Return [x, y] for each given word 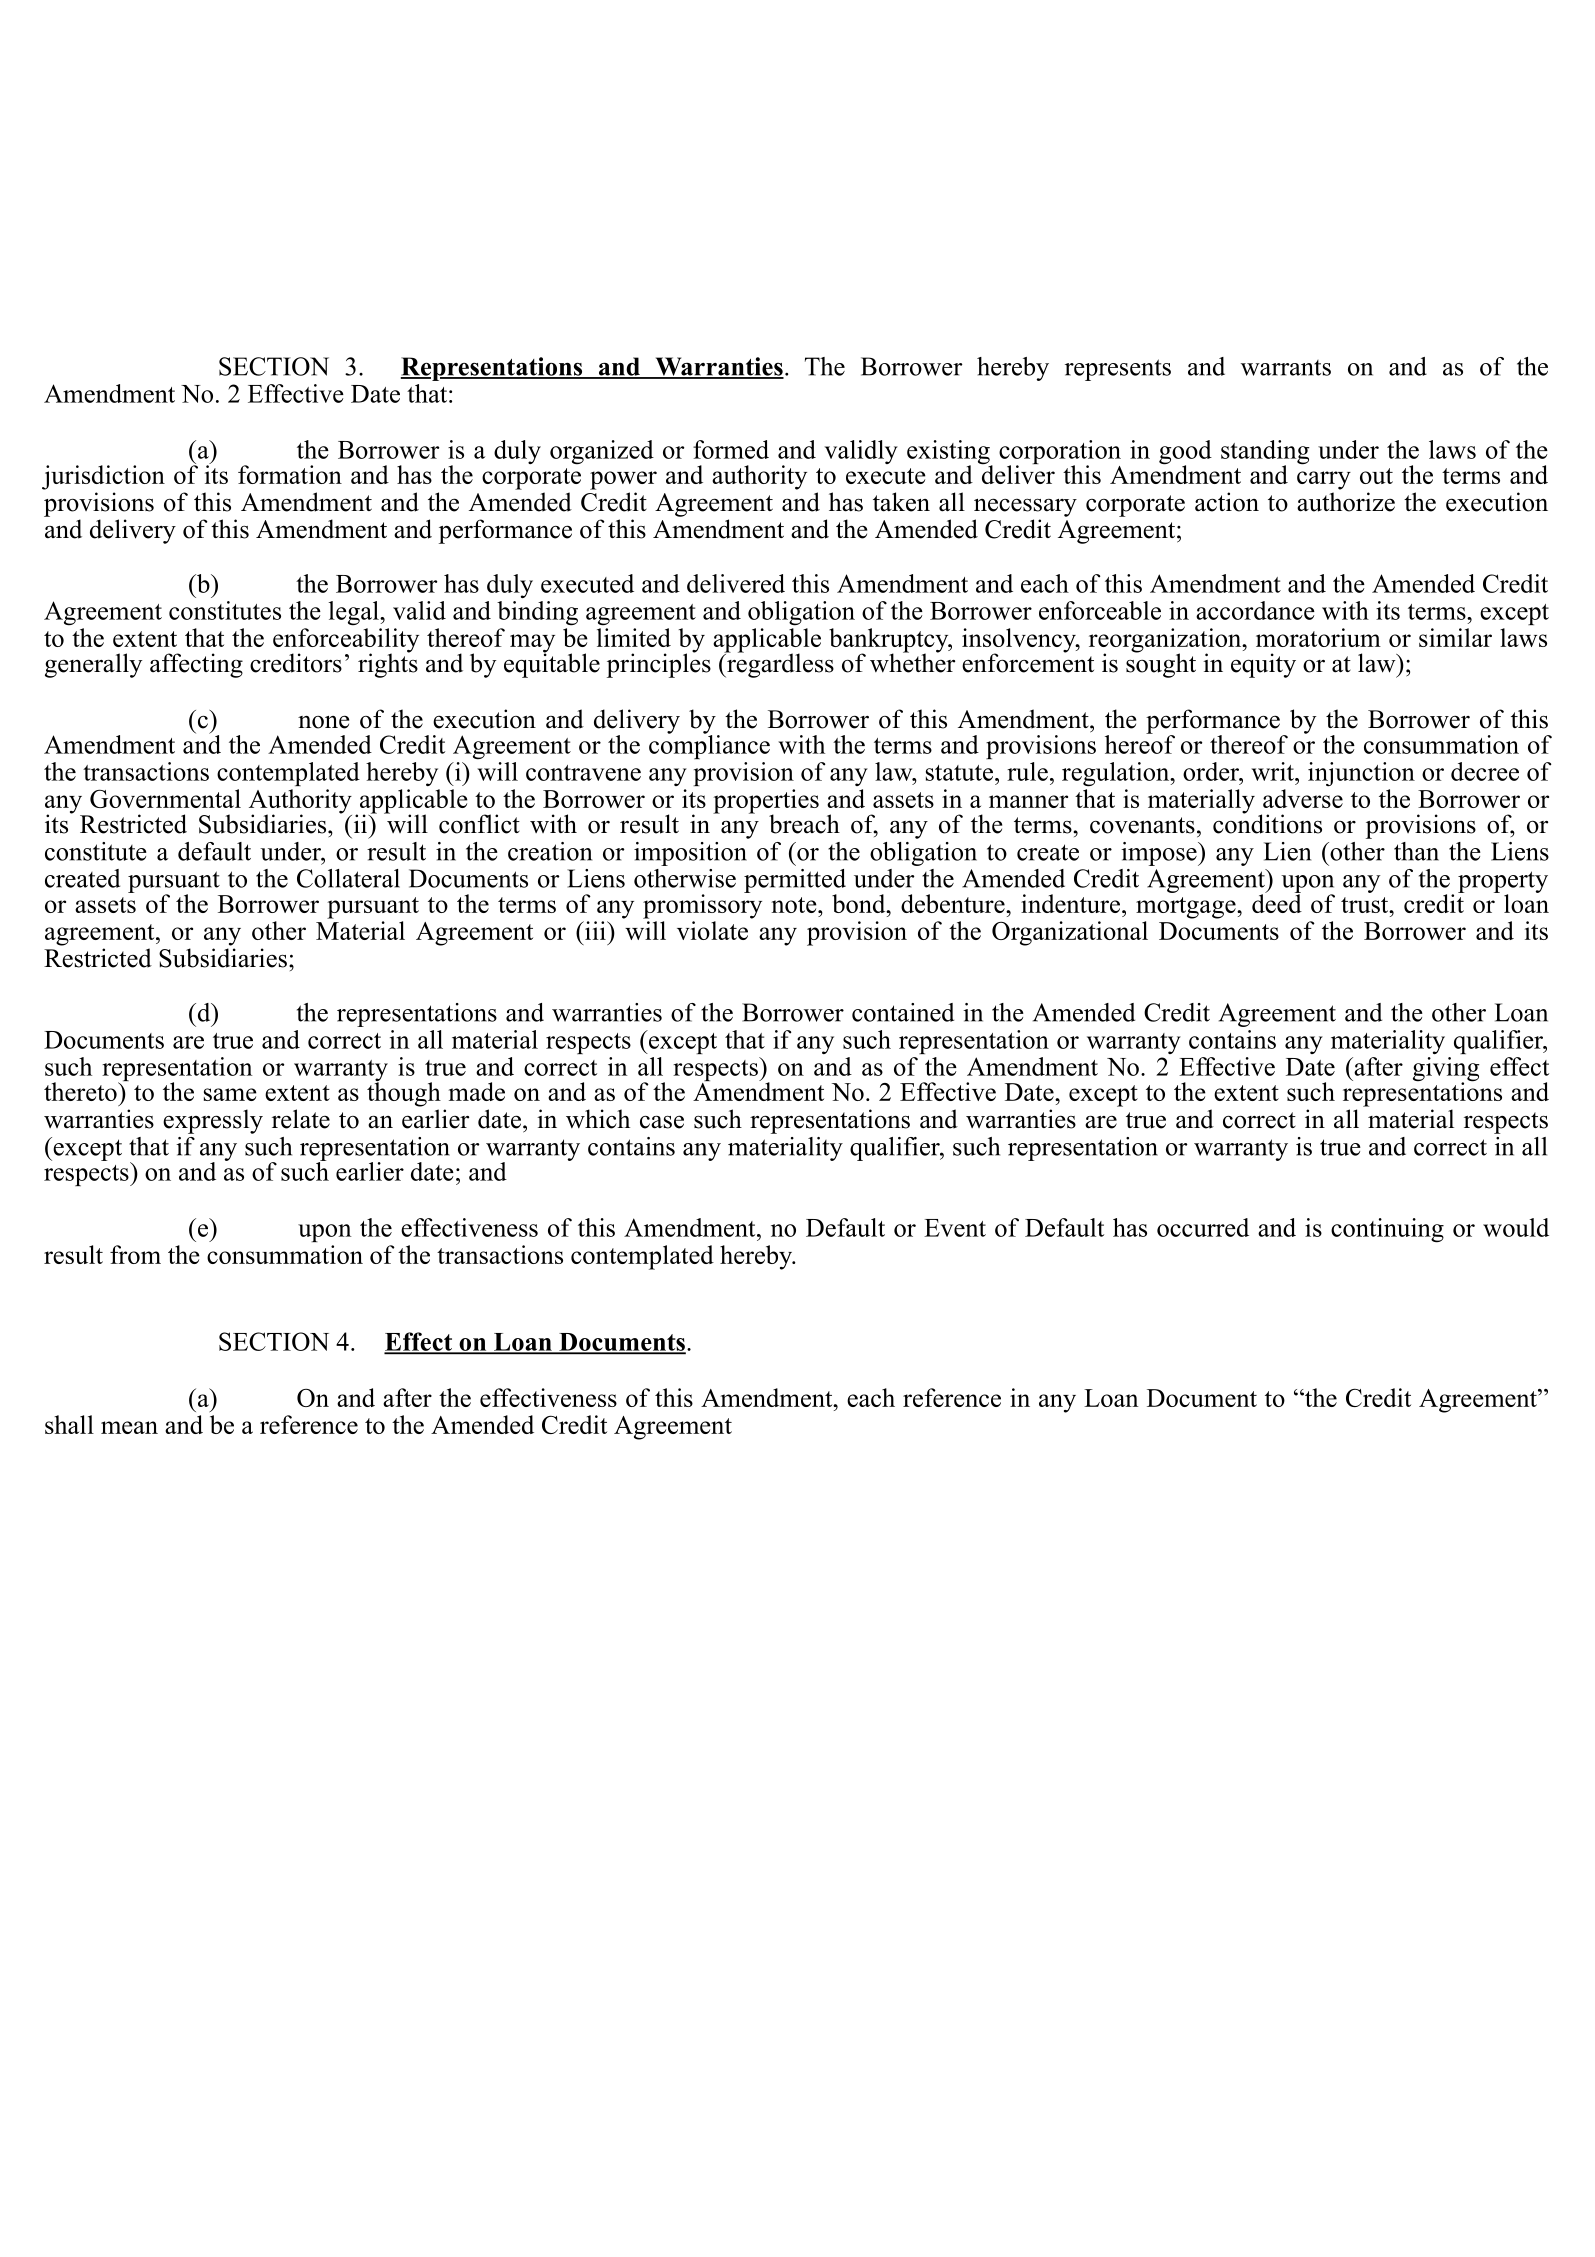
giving [1446, 1070]
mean [129, 1427]
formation [290, 474]
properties [766, 802]
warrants [1286, 368]
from [135, 1254]
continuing [1387, 1230]
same [230, 1094]
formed [731, 449]
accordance [1255, 610]
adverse [1303, 798]
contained [903, 1012]
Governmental [165, 798]
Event [955, 1228]
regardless [779, 664]
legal [355, 613]
